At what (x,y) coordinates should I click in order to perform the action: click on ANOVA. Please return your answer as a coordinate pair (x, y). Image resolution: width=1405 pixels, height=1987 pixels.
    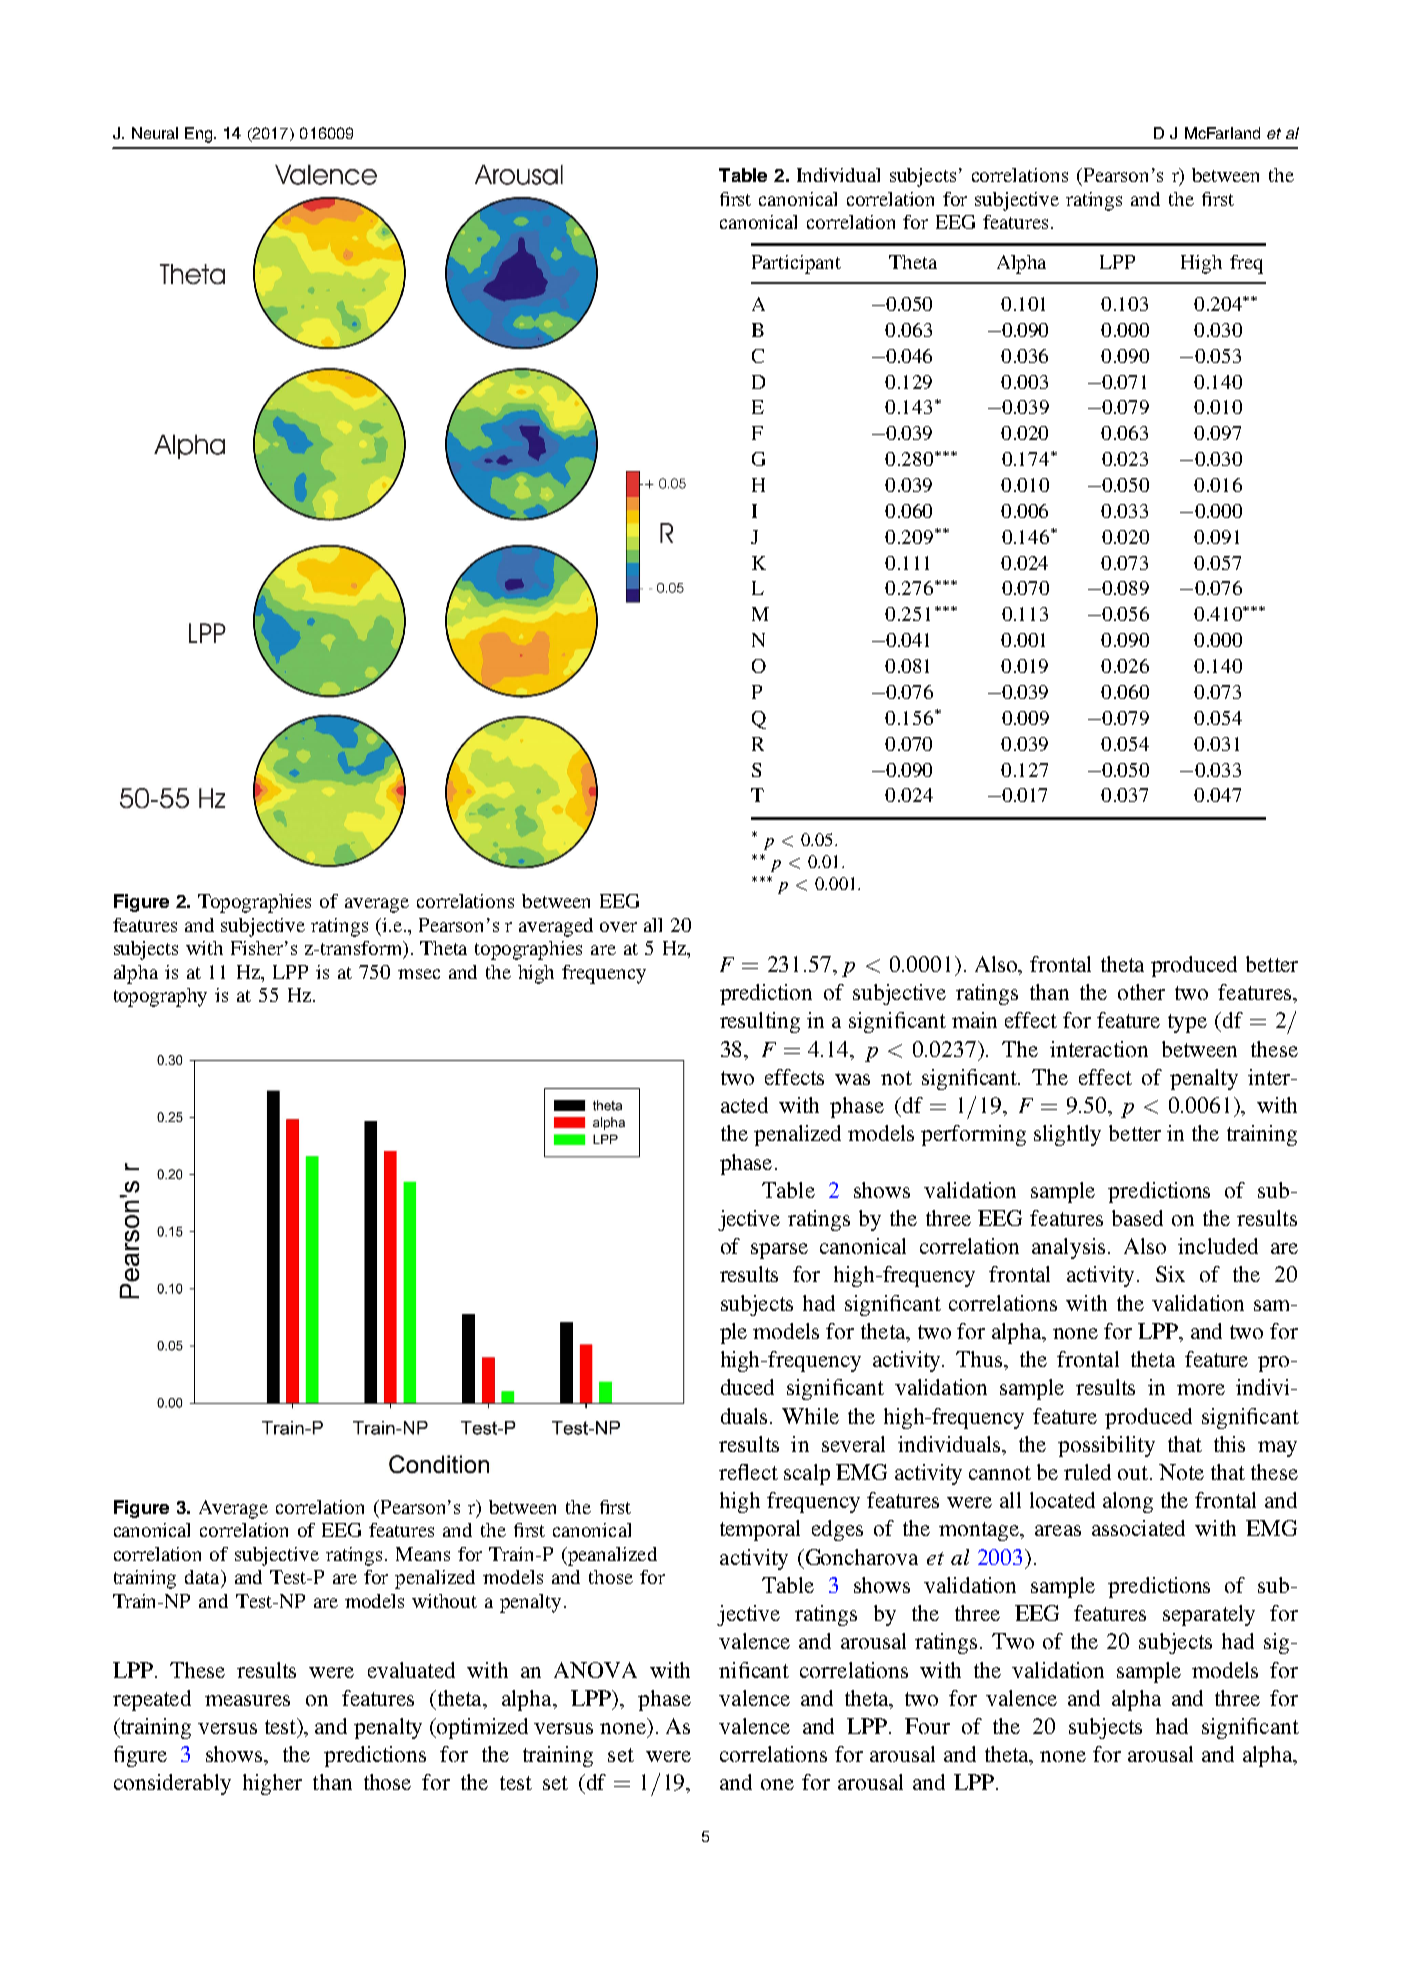
    Looking at the image, I should click on (595, 1670).
